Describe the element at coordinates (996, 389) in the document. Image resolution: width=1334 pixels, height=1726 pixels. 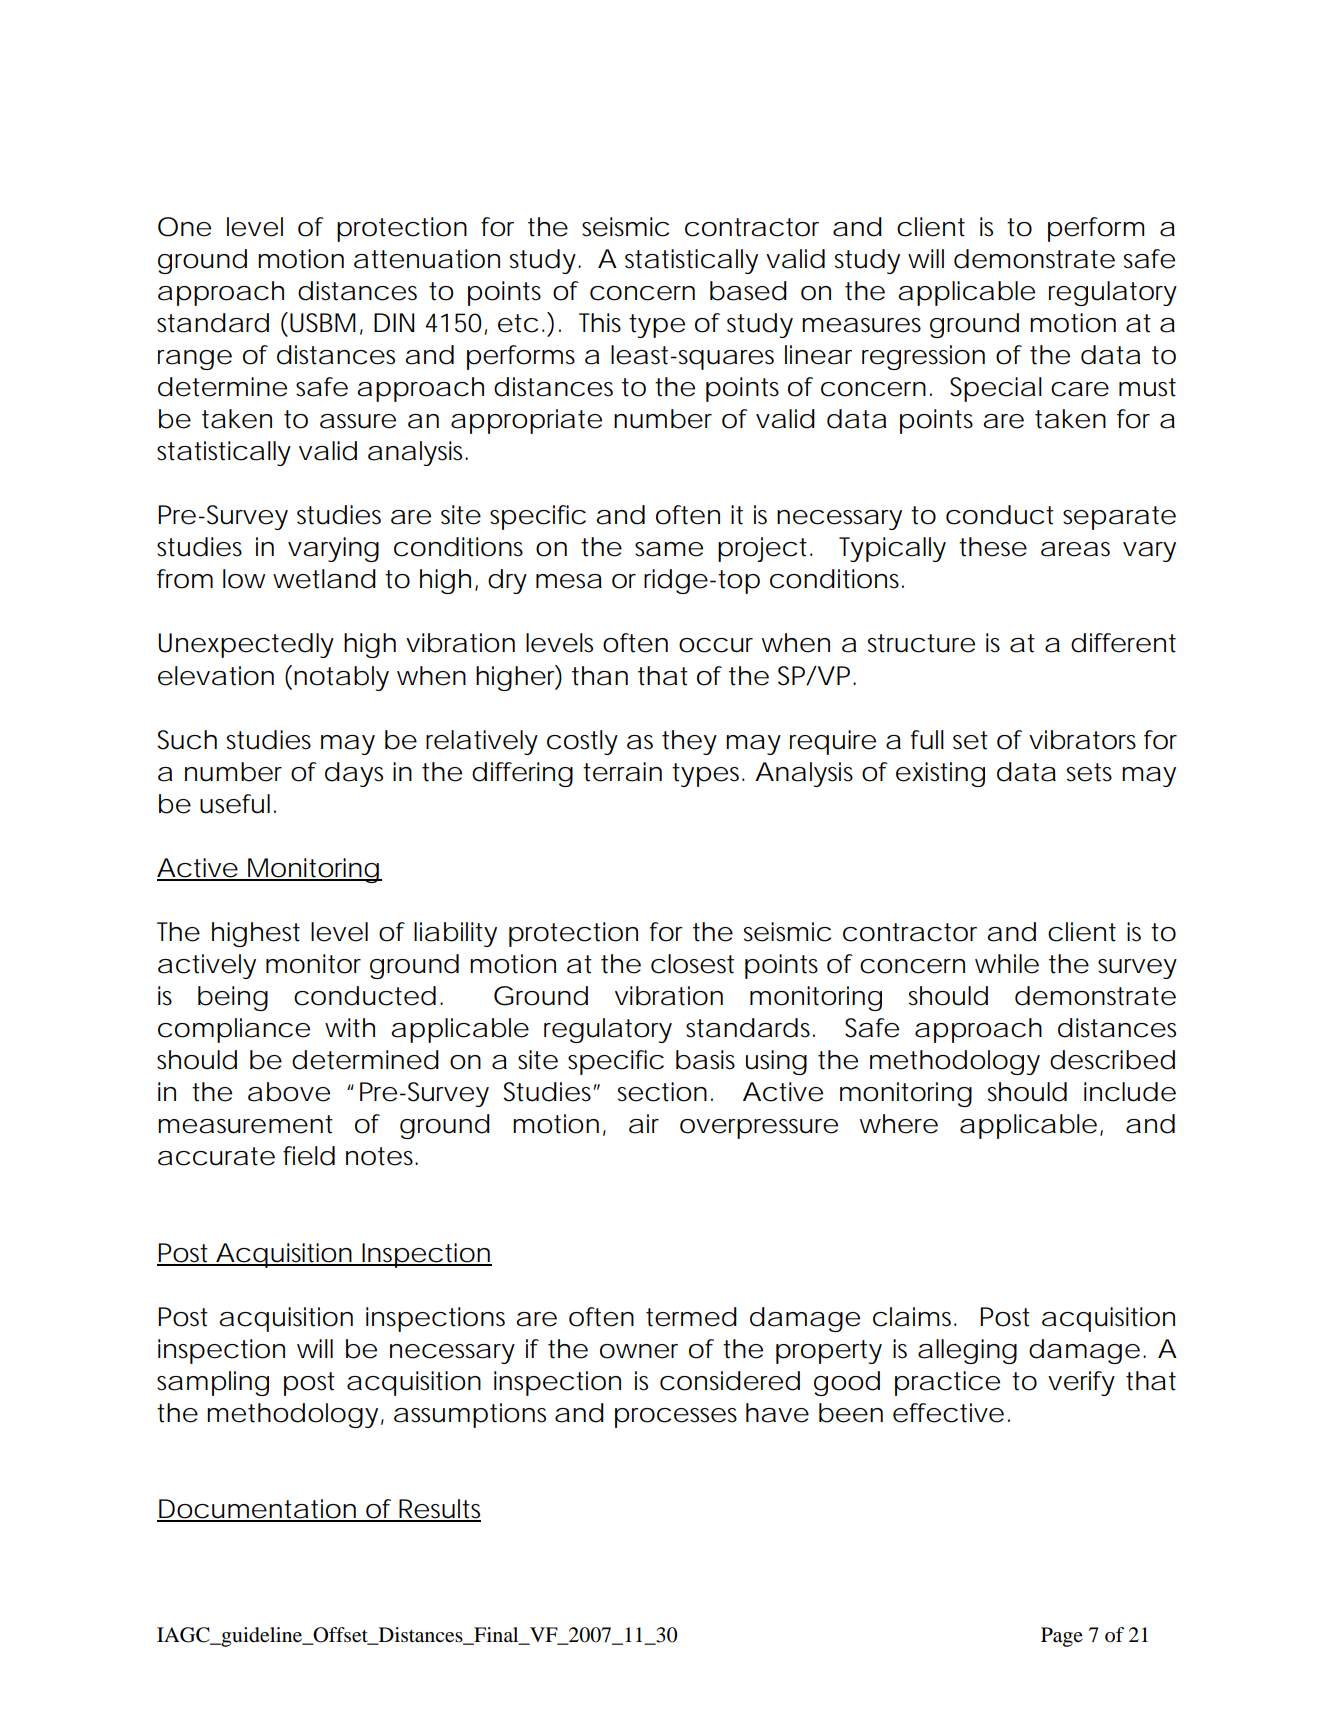
I see `Special` at that location.
